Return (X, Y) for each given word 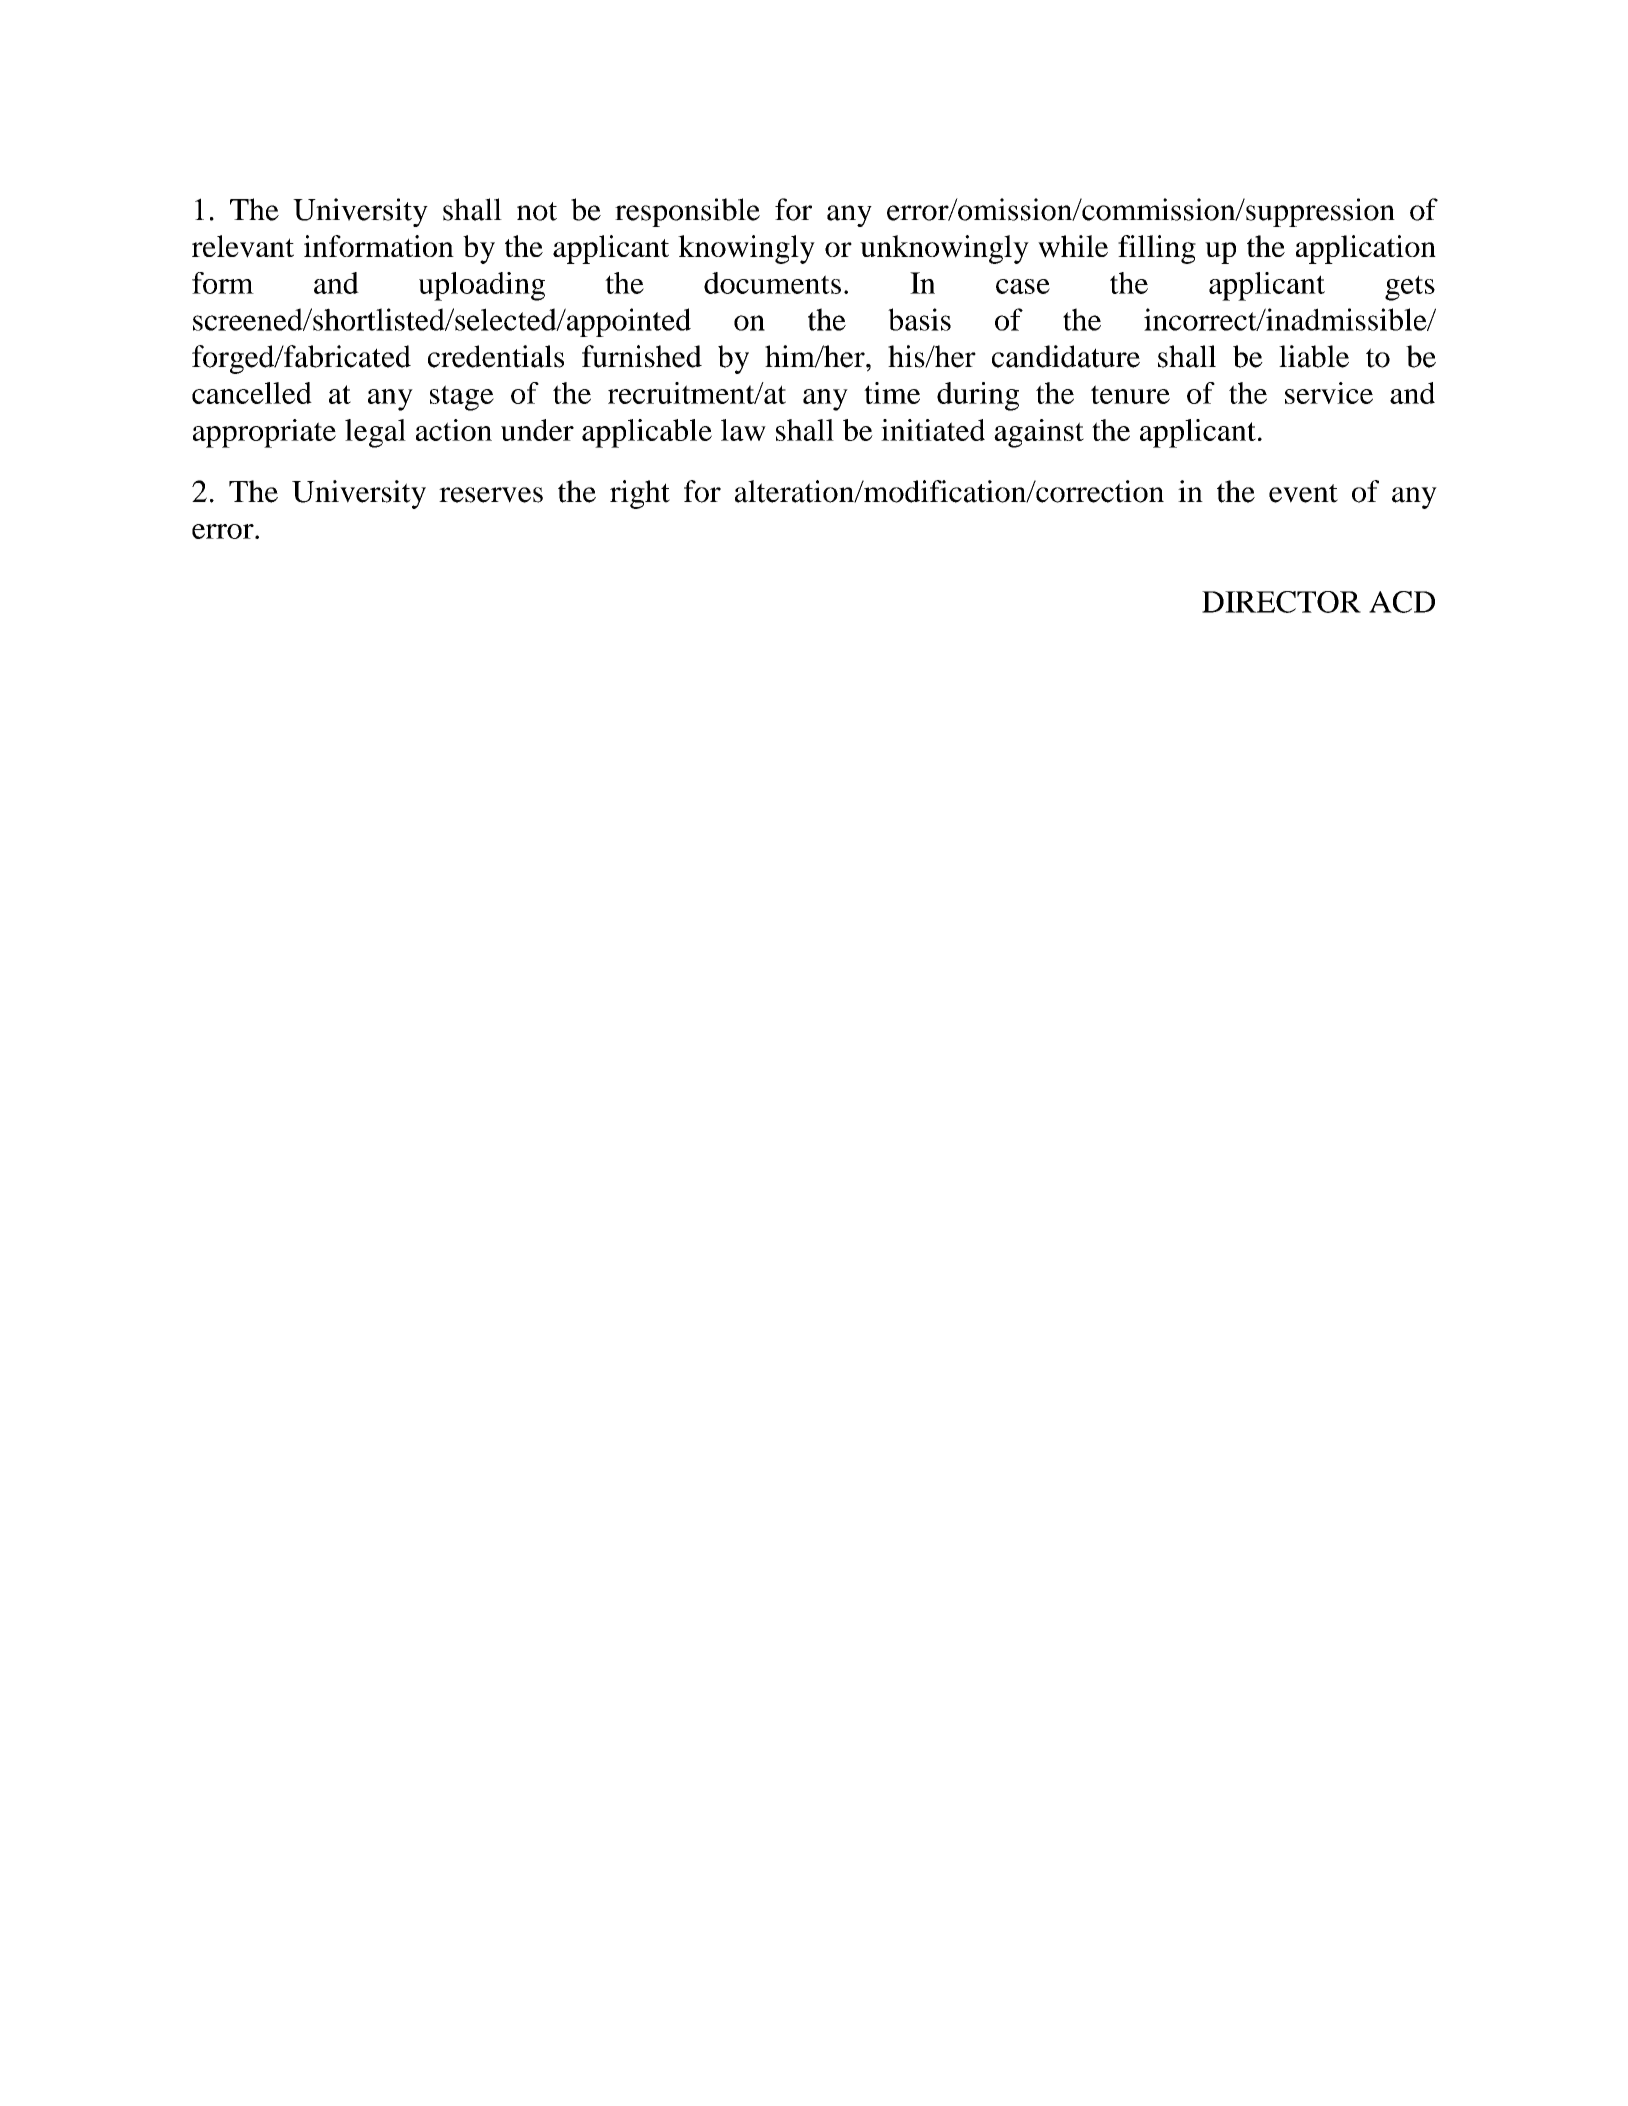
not (537, 211)
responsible (687, 212)
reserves (491, 495)
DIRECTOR (1281, 602)
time (892, 393)
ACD (1402, 602)
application (1366, 249)
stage (462, 398)
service (1329, 393)
